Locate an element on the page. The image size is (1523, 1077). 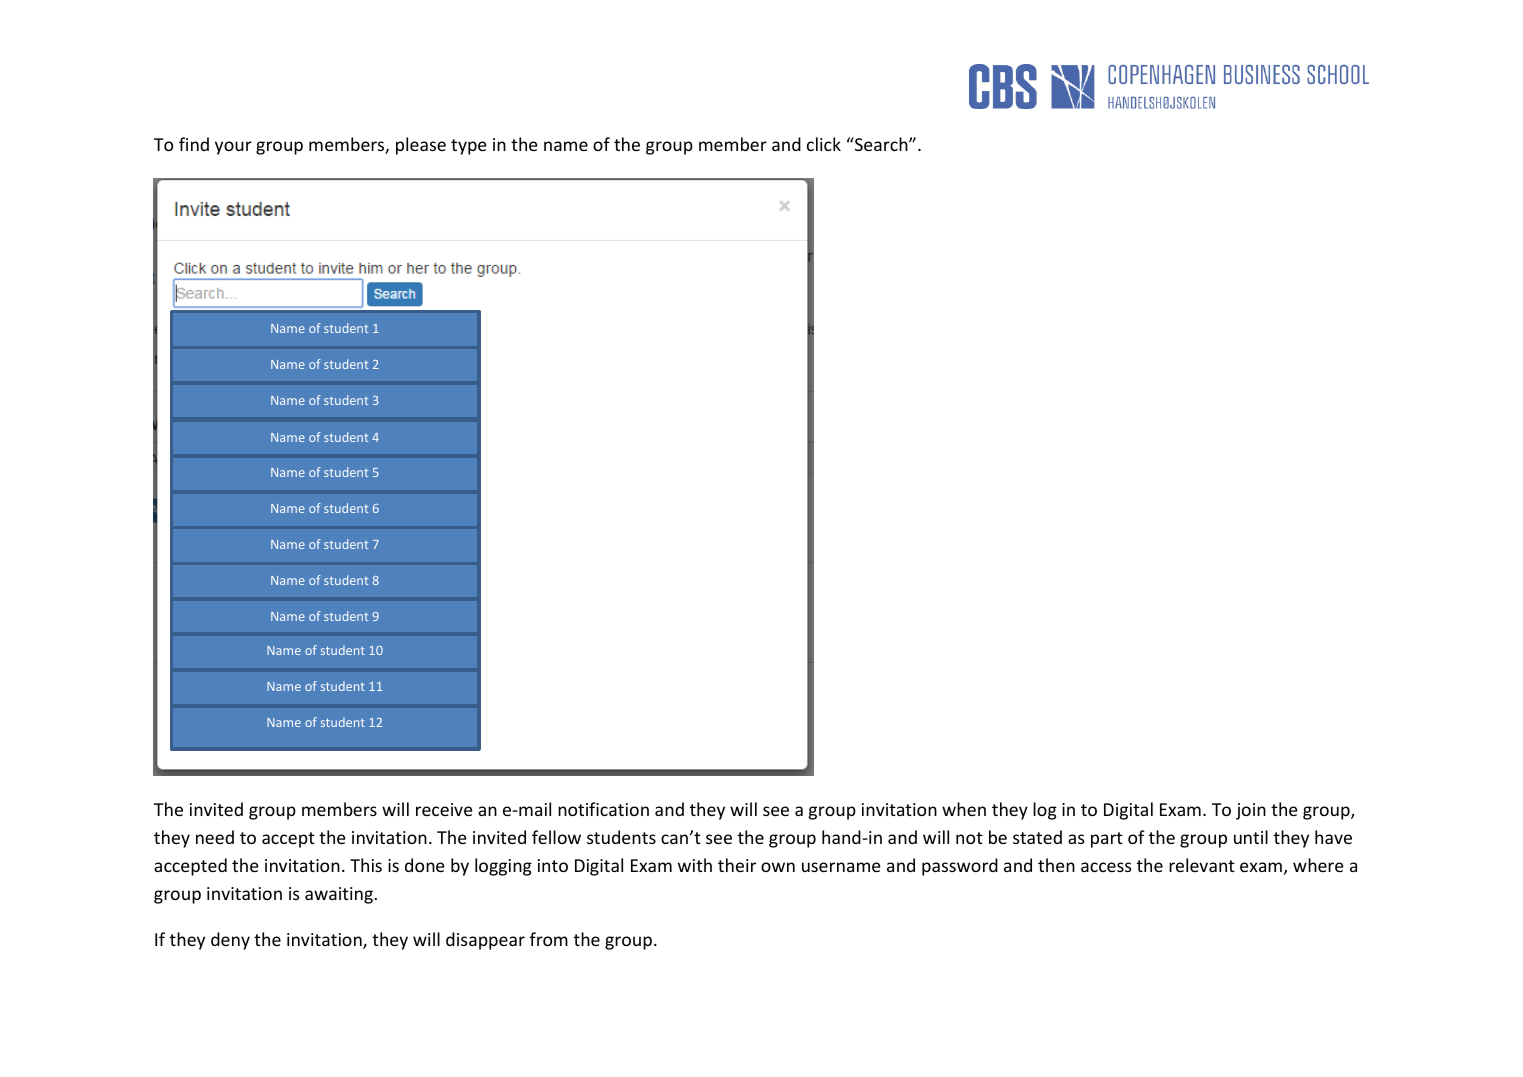
type is located at coordinates (469, 147).
